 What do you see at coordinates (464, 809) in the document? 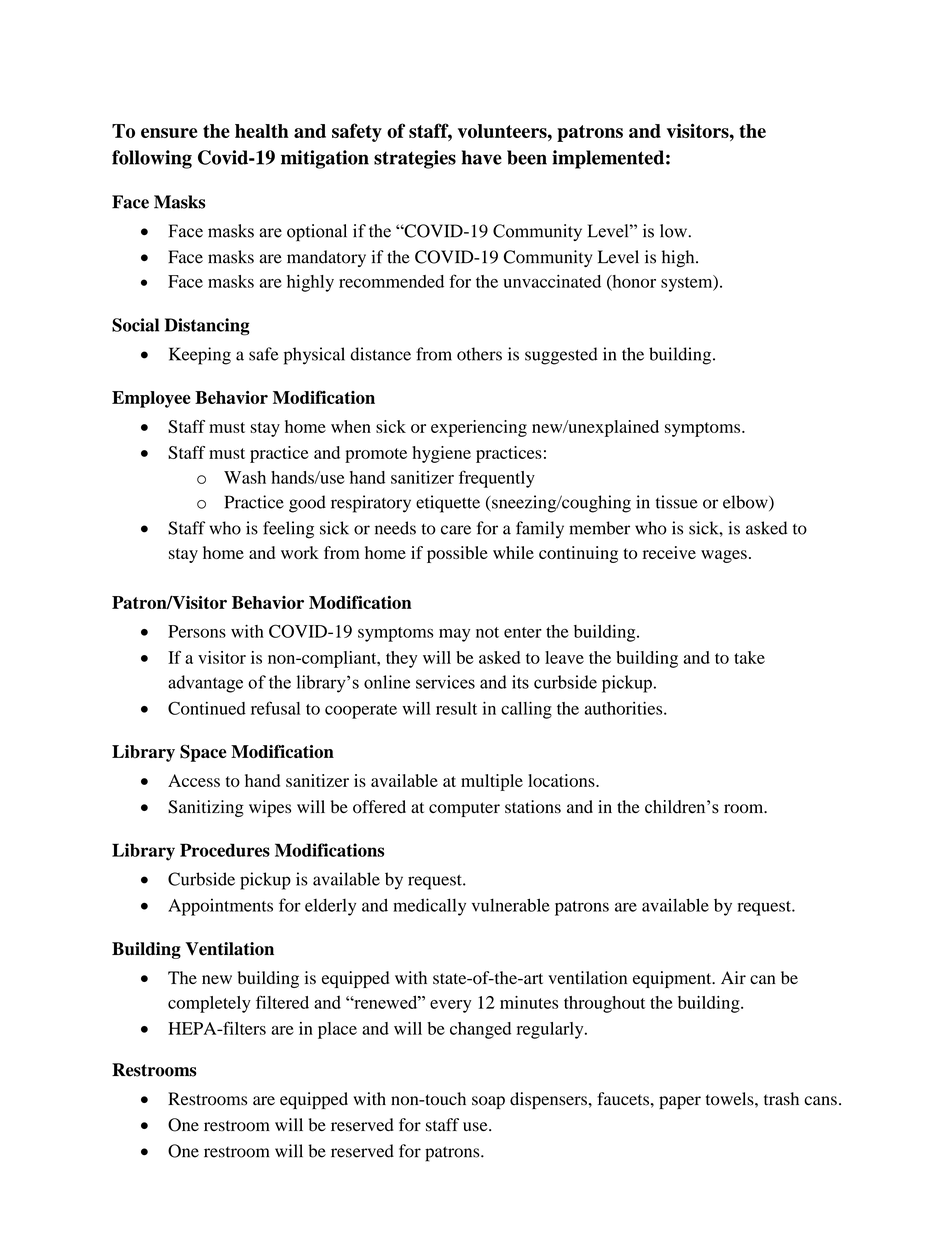
I see `computer` at bounding box center [464, 809].
